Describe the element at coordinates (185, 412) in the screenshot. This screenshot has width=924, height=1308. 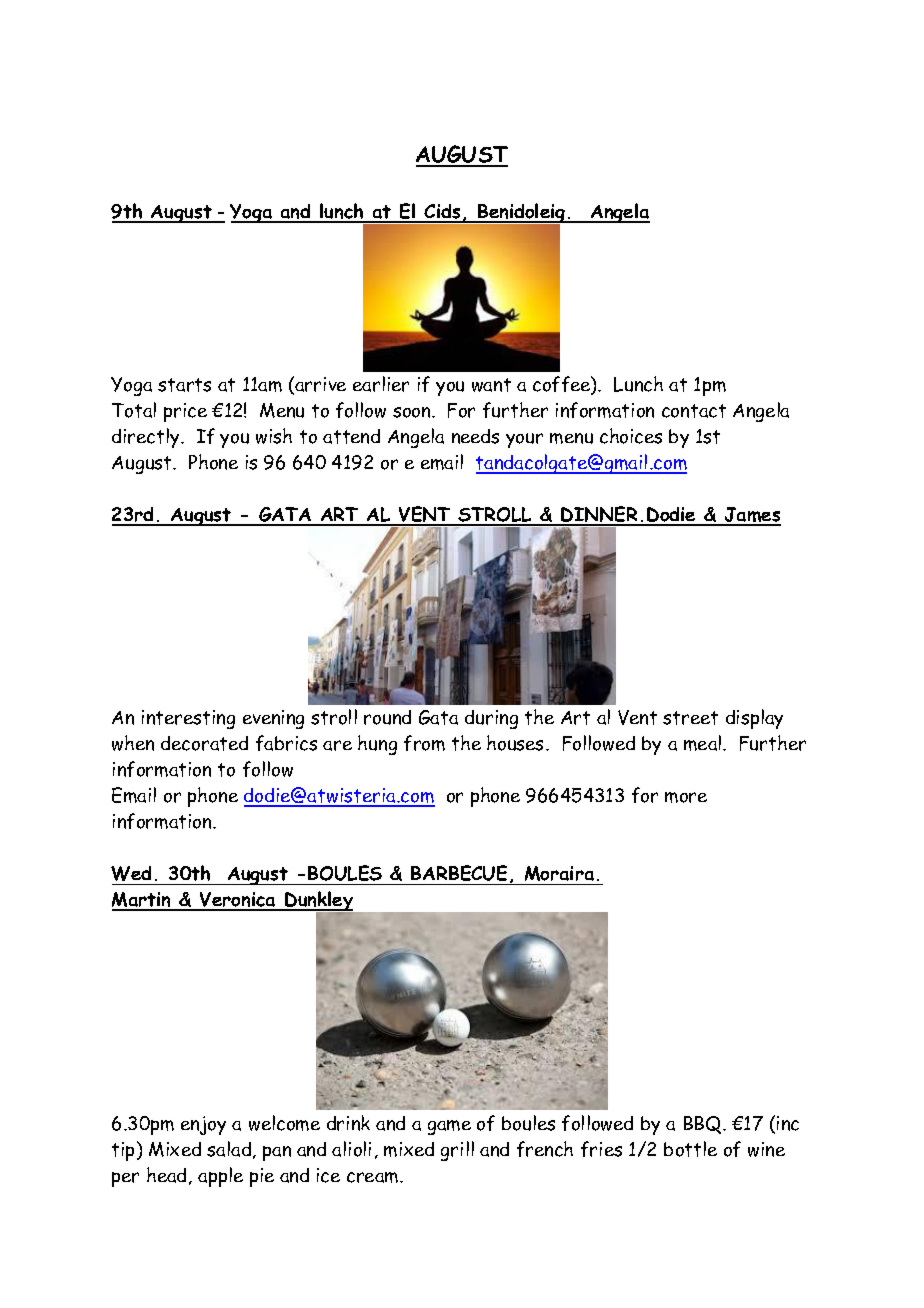
I see `price` at that location.
